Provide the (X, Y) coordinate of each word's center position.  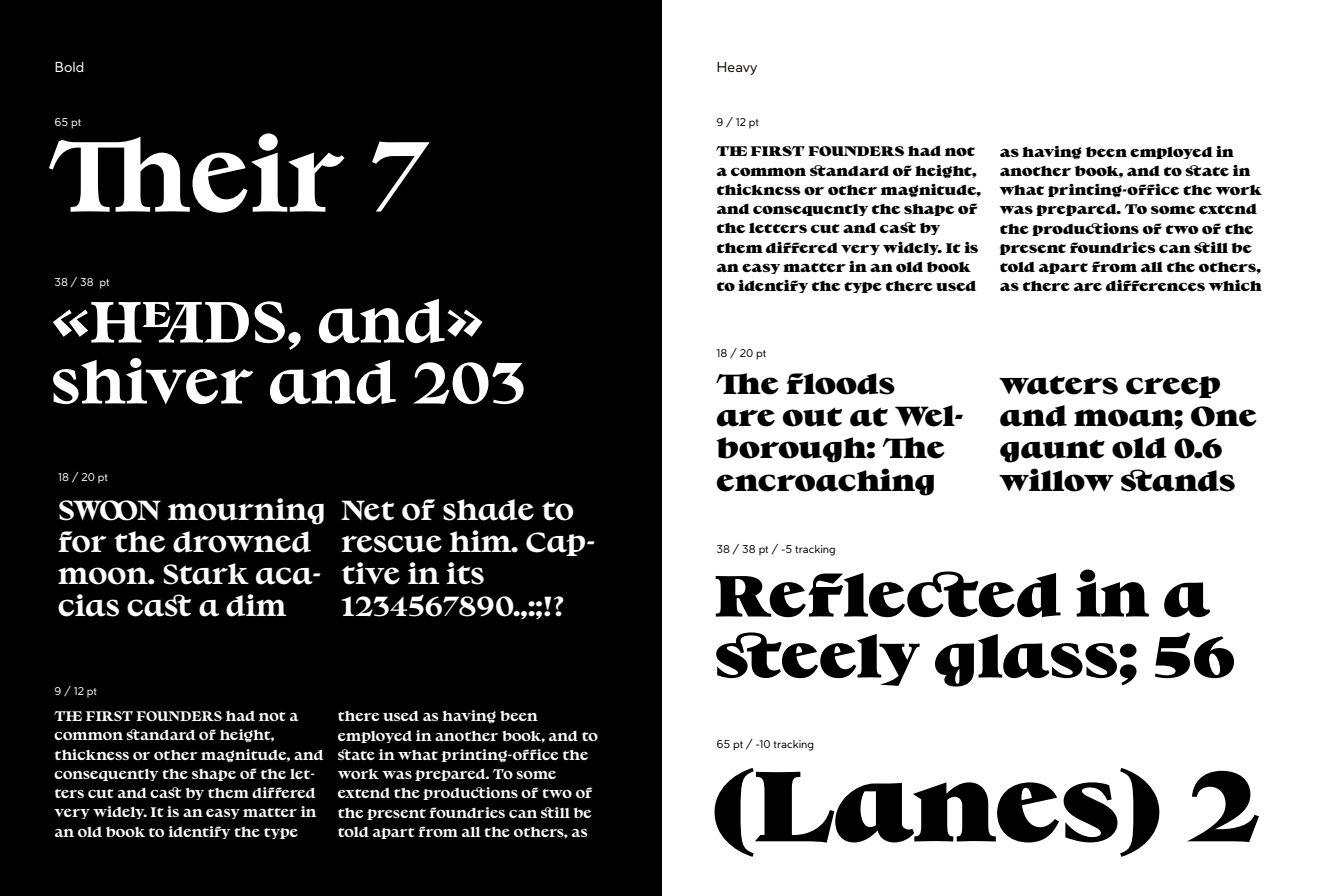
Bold (69, 67)
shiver (153, 381)
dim (256, 605)
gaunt (1052, 451)
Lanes (935, 806)
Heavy (737, 68)
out (812, 417)
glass (1026, 660)
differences (1155, 285)
